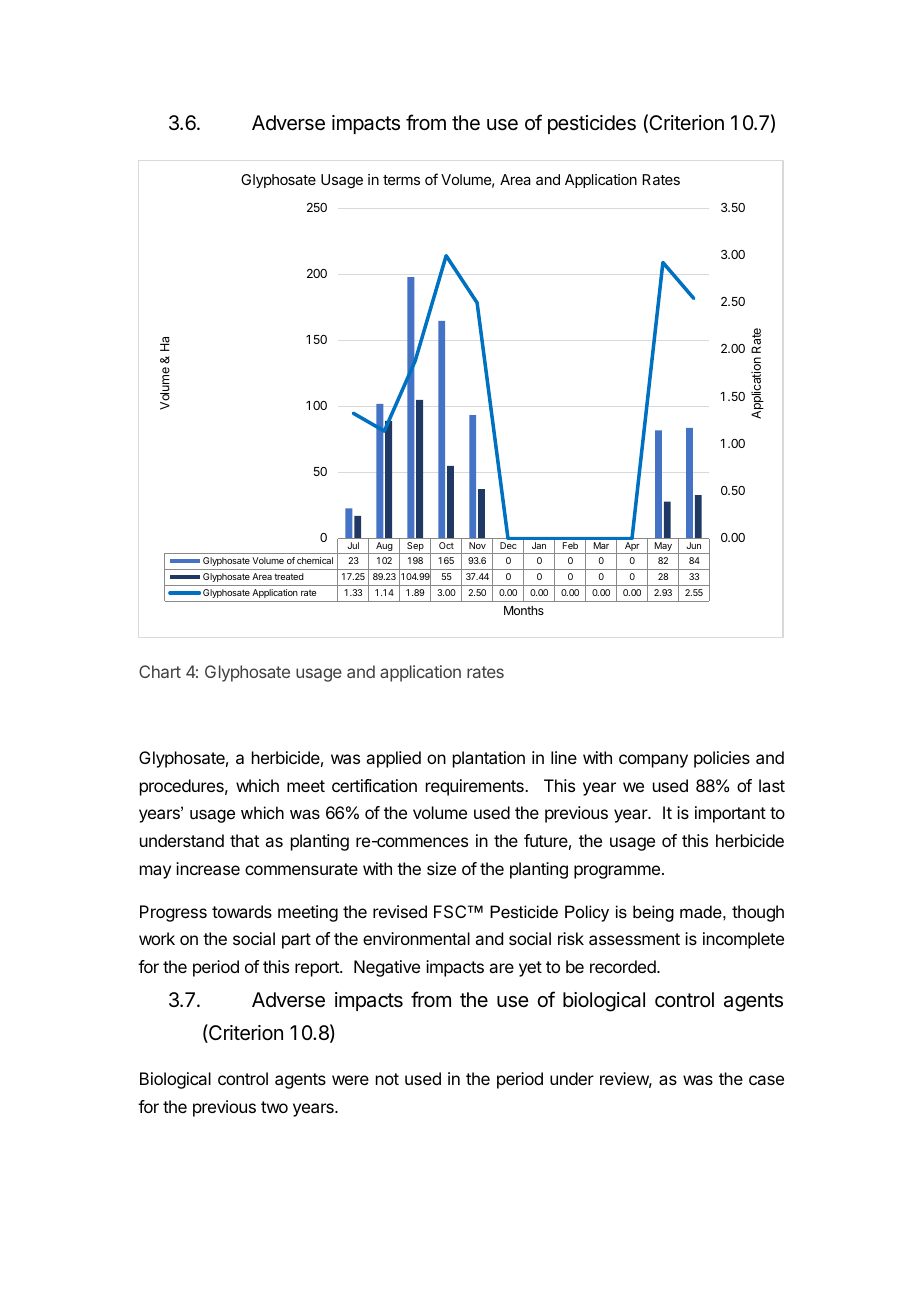 The width and height of the document is (924, 1309). What do you see at coordinates (766, 1080) in the document?
I see `case` at bounding box center [766, 1080].
